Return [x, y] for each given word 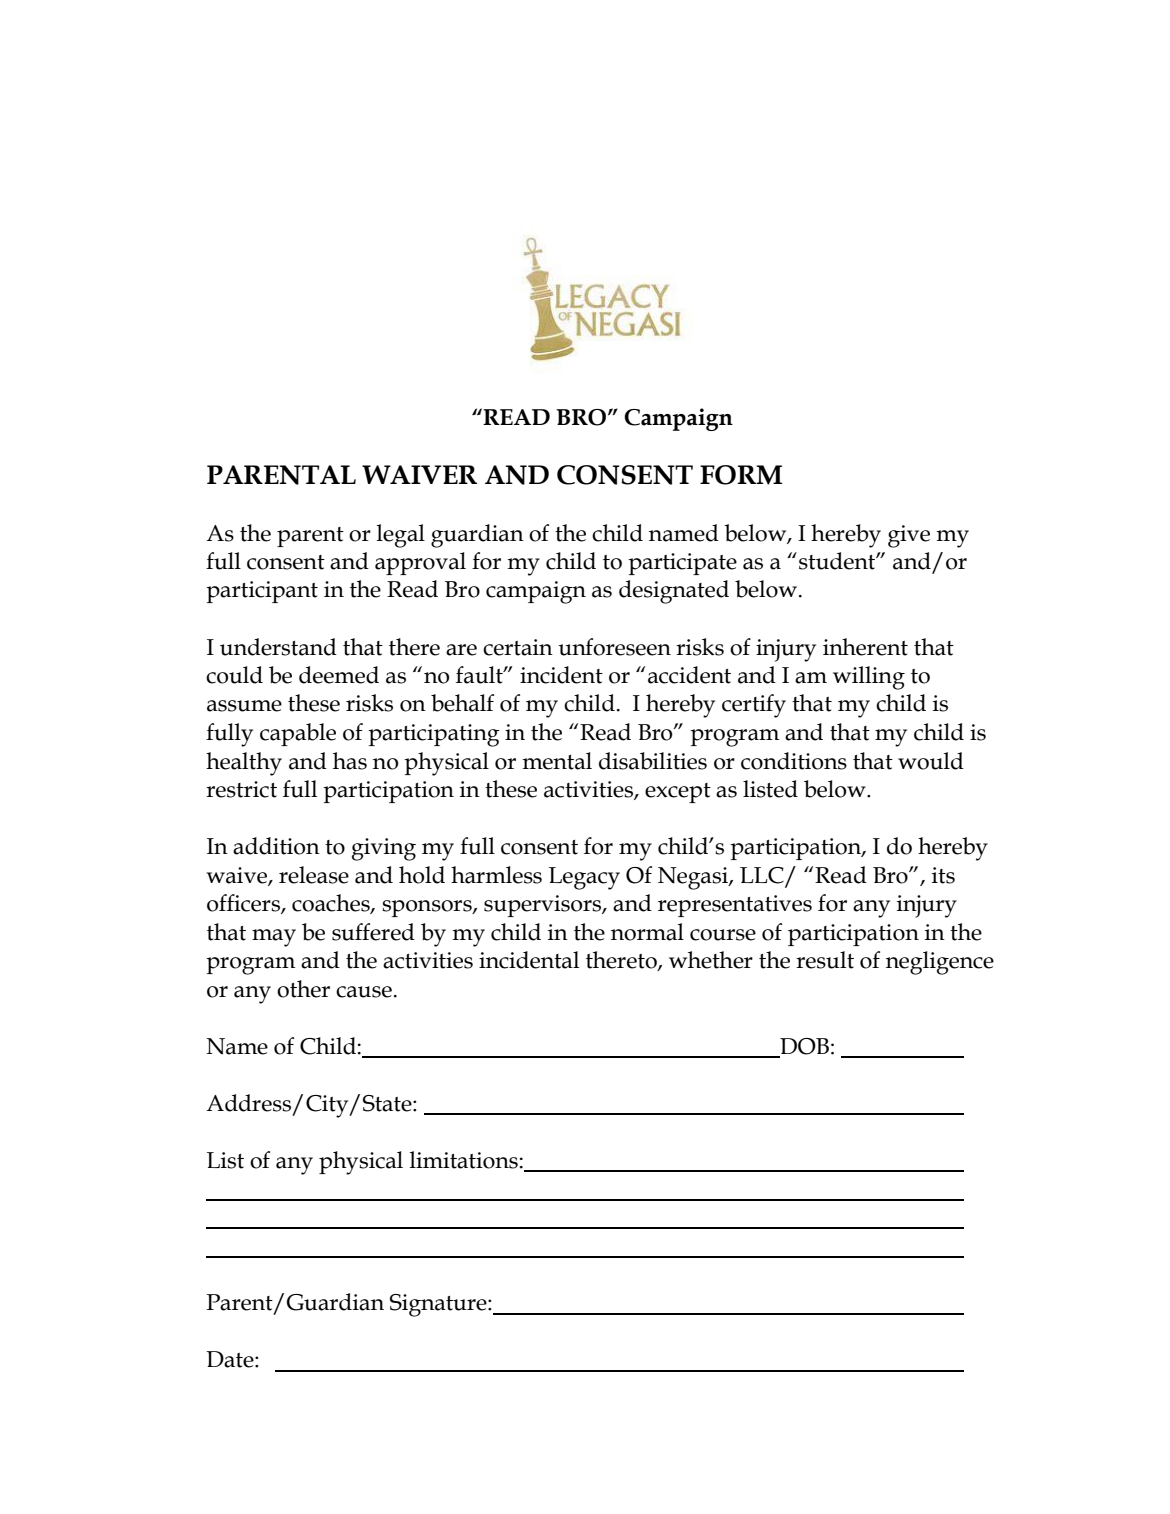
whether [711, 960]
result [825, 960]
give [909, 536]
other [303, 989]
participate [682, 564]
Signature [439, 1305]
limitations [464, 1160]
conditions [794, 761]
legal [401, 536]
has [350, 761]
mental [557, 761]
